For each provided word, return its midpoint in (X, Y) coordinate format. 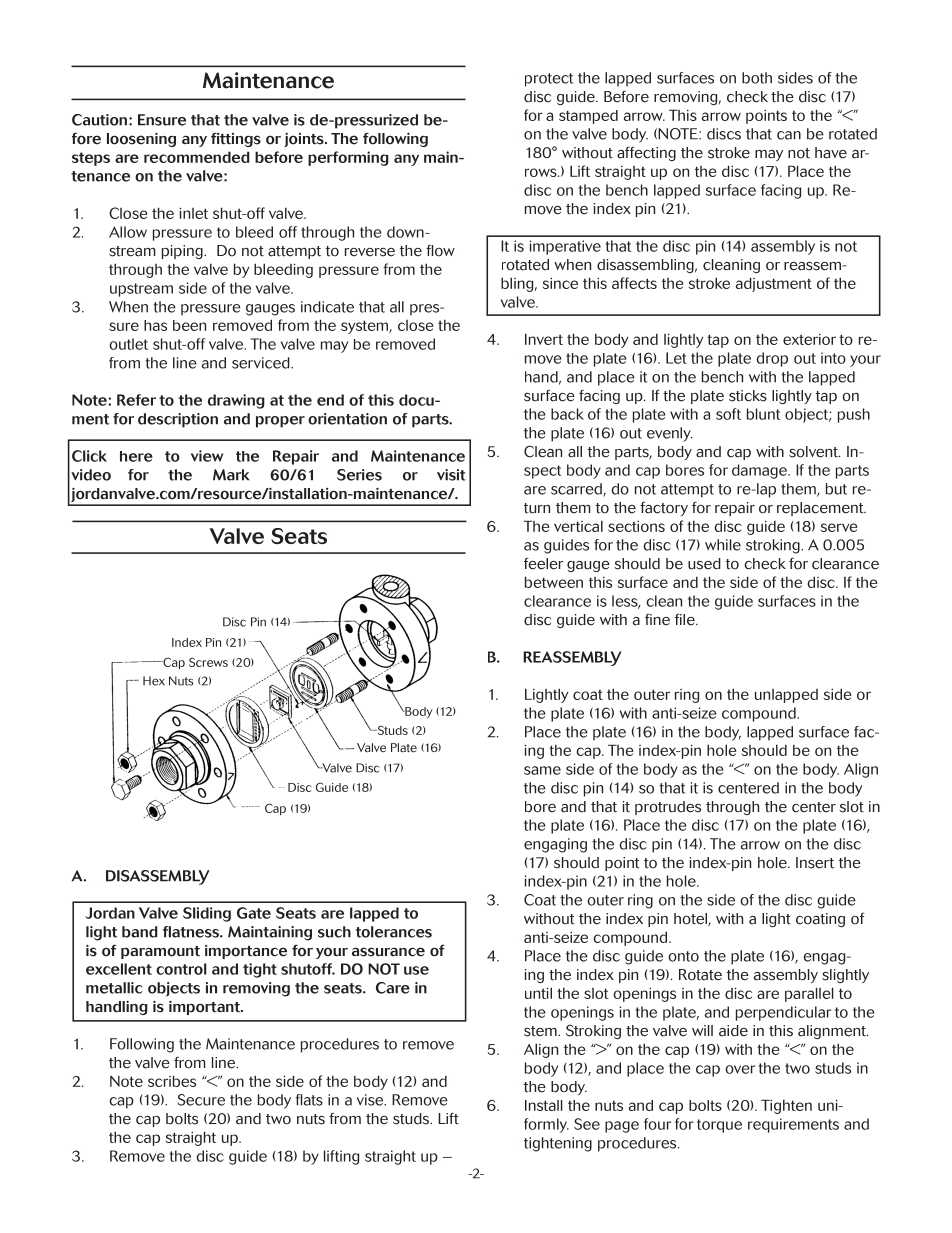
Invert (544, 339)
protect (549, 80)
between (554, 582)
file (686, 619)
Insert (815, 863)
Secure (201, 1100)
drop (772, 359)
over (740, 1069)
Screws (208, 662)
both (757, 78)
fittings (236, 139)
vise (371, 1100)
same (542, 770)
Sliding (207, 914)
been (189, 325)
